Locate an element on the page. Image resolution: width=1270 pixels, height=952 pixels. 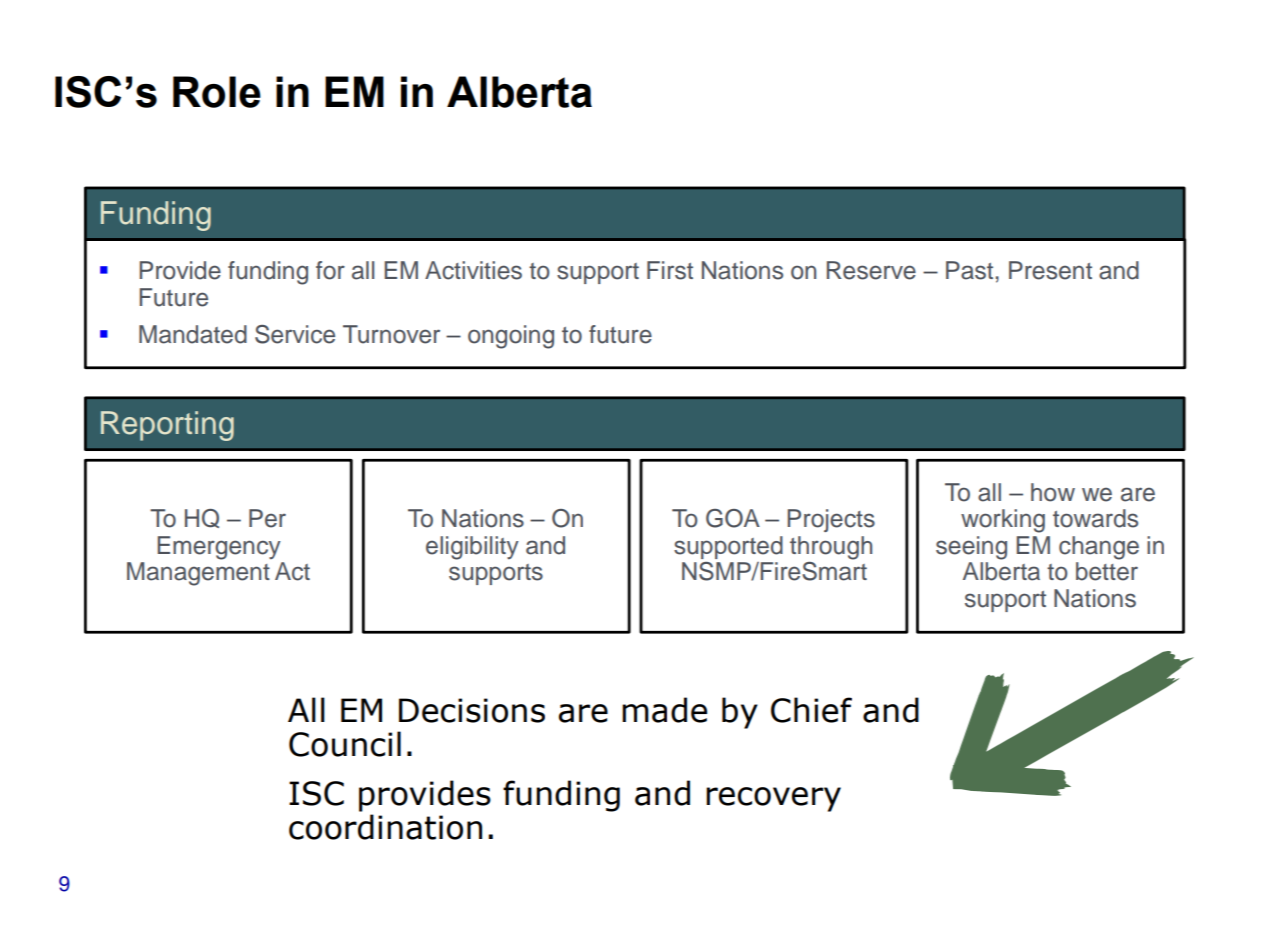
Management is located at coordinates (198, 574).
